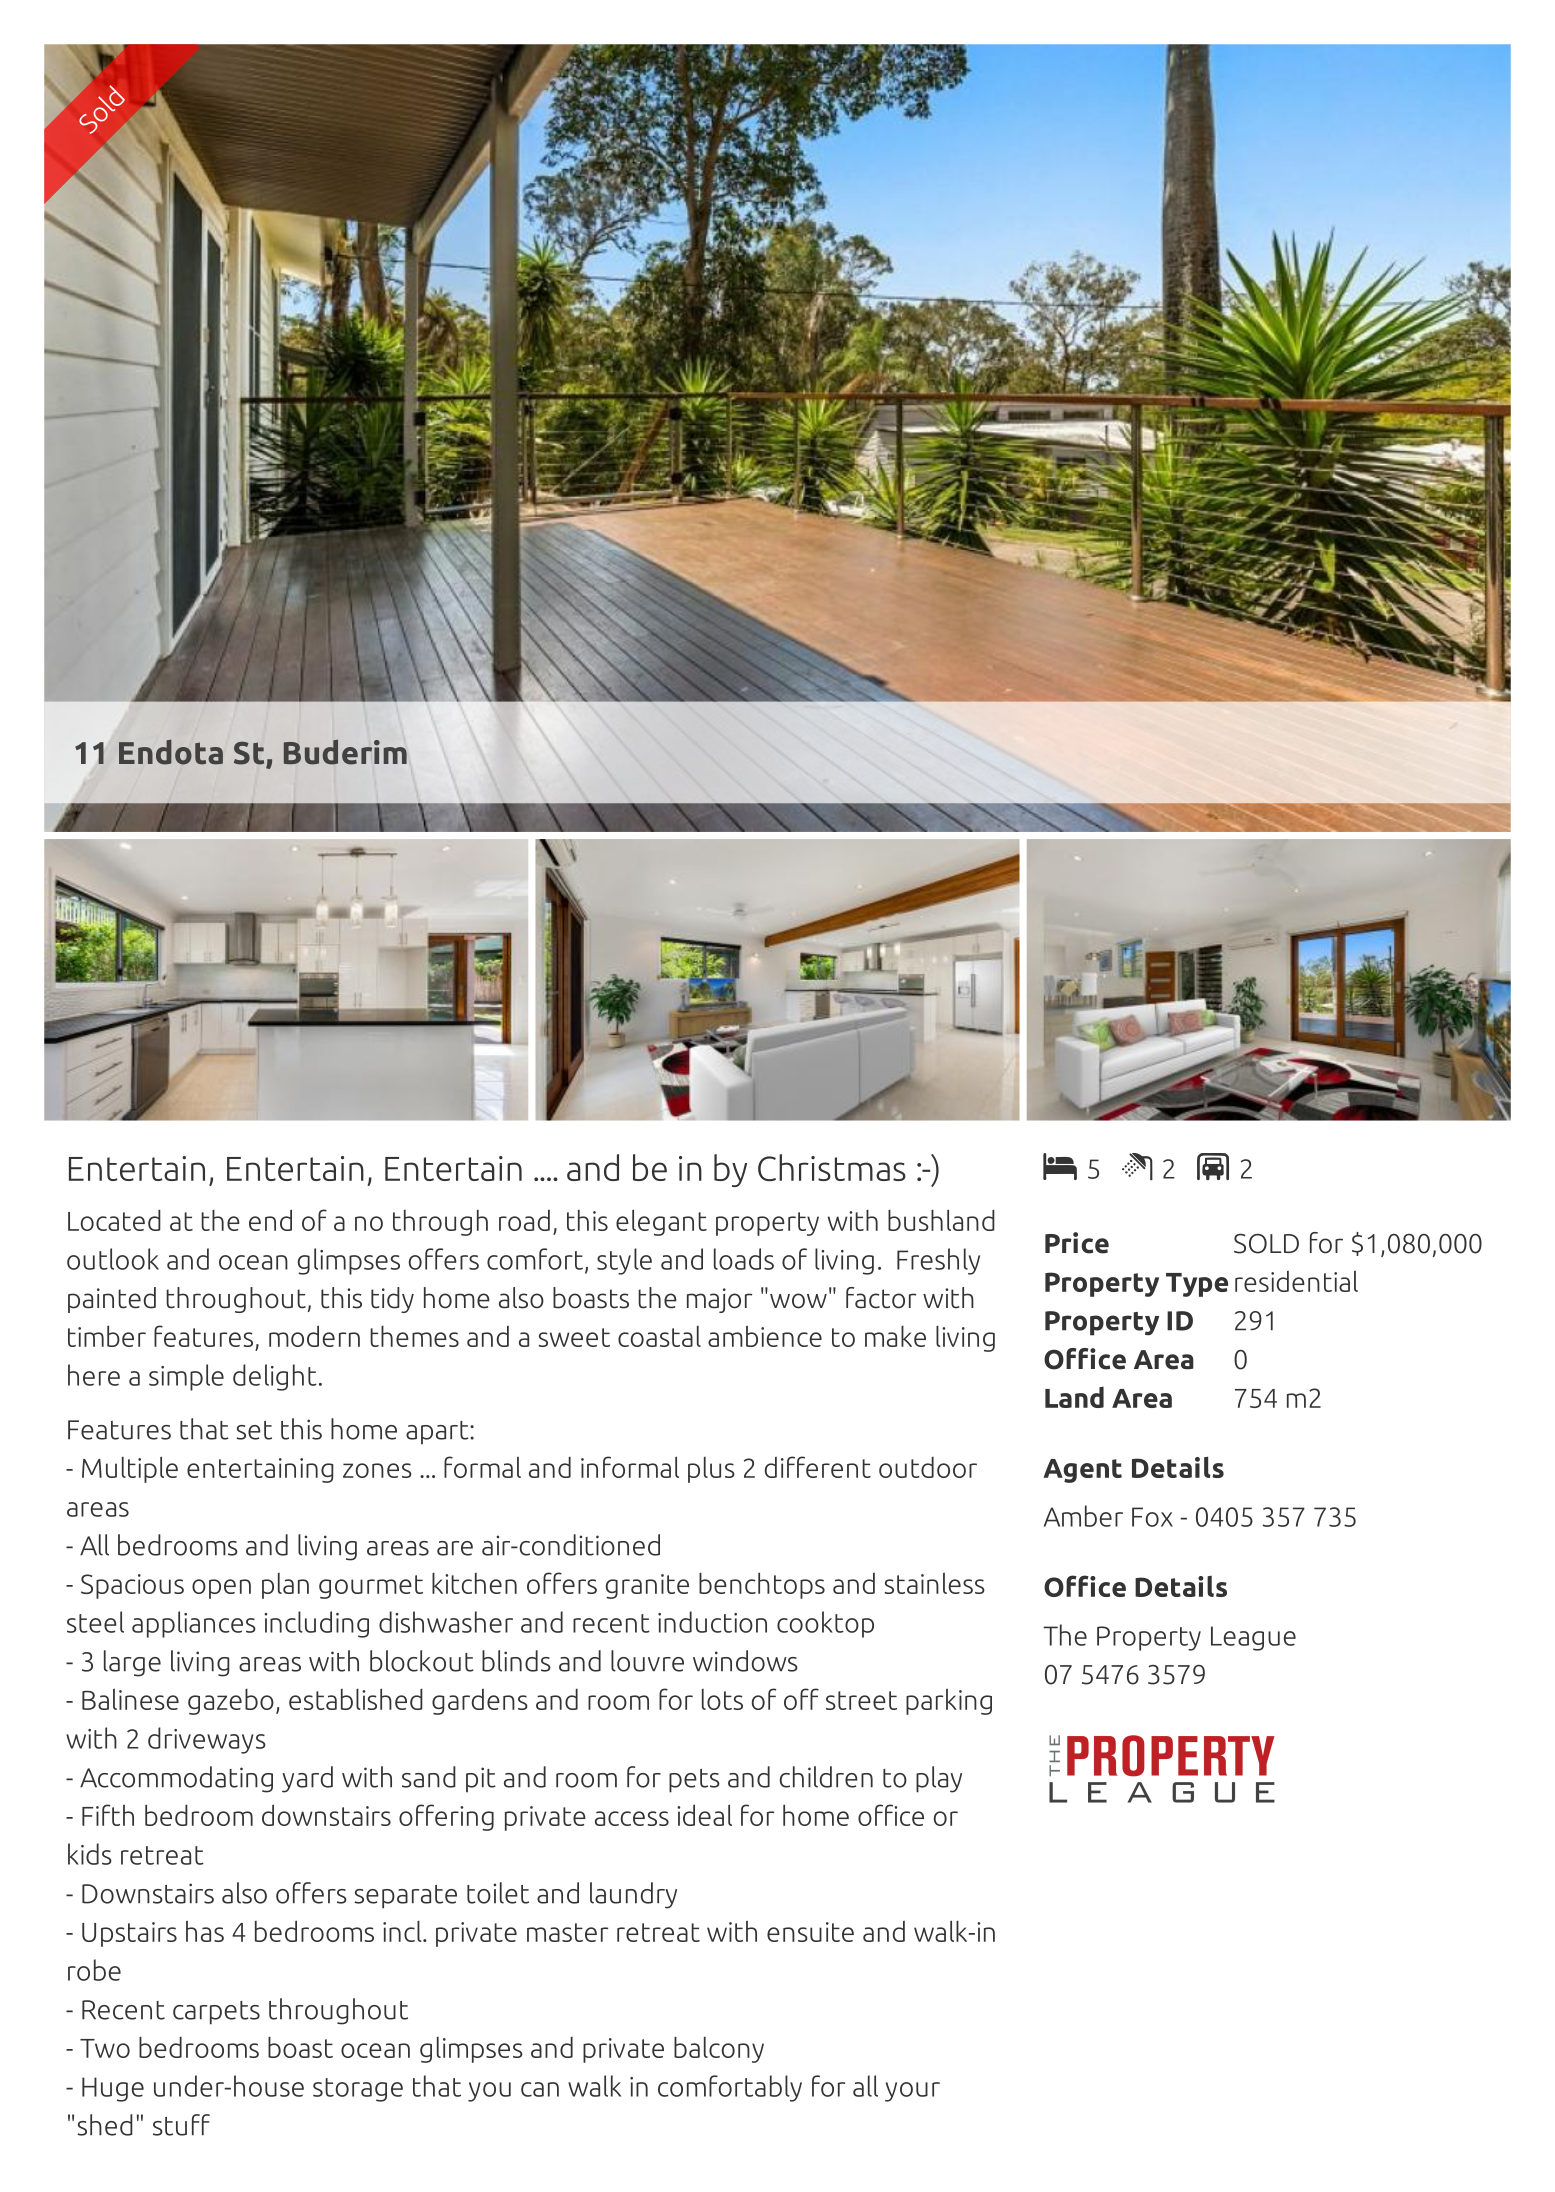  I want to click on plus, so click(711, 1470).
